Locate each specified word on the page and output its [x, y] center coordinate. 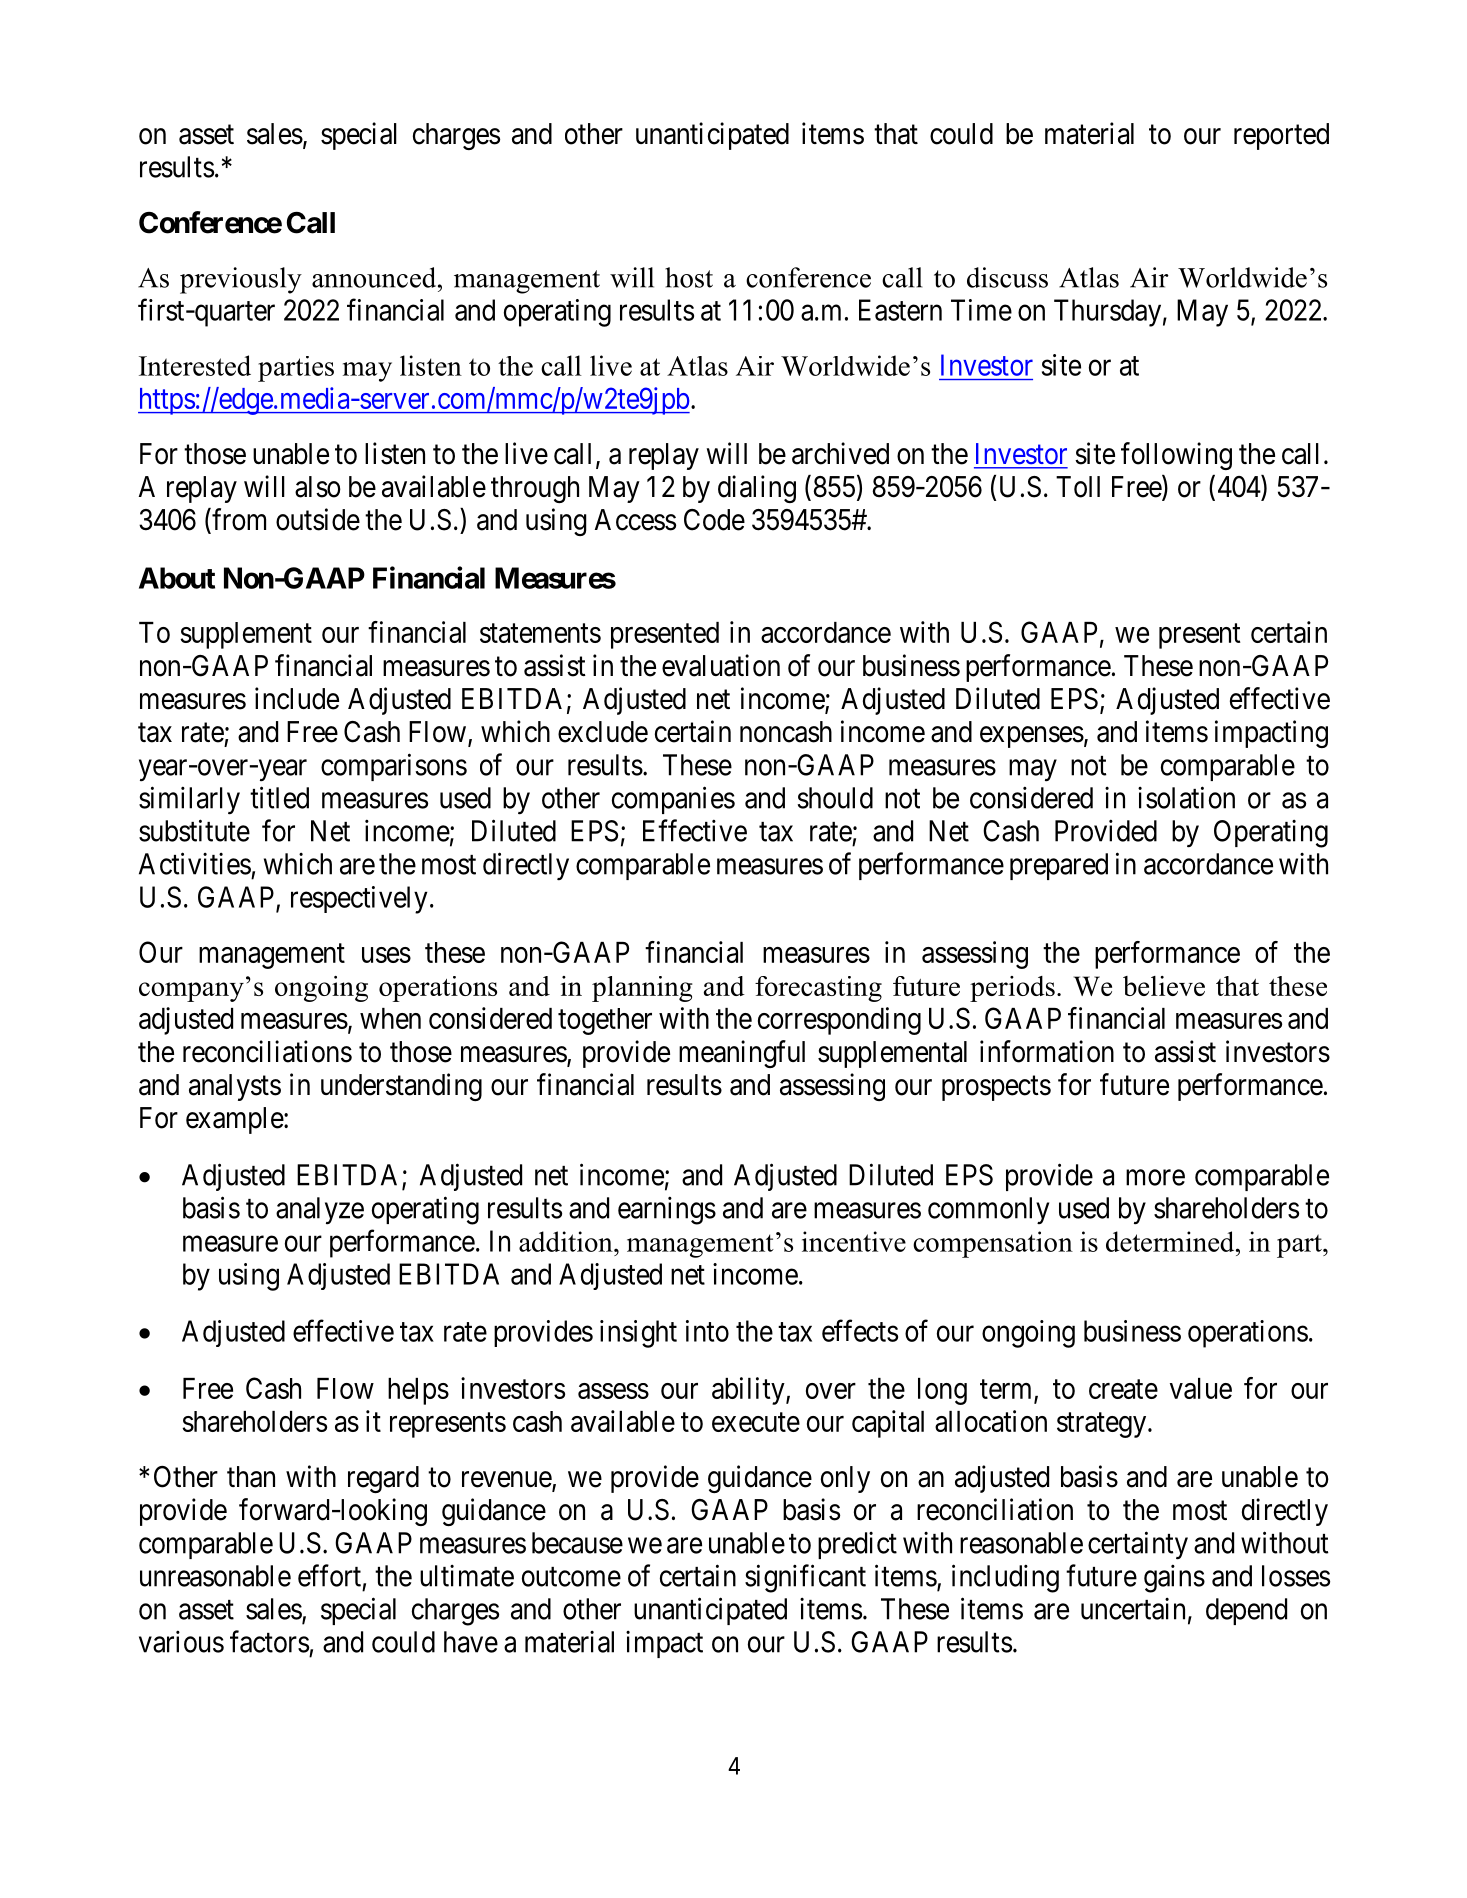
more [1155, 1178]
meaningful [742, 1054]
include [297, 698]
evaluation [721, 665]
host [689, 277]
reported [1281, 136]
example [235, 1120]
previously [241, 280]
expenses [1032, 737]
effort [329, 1575]
